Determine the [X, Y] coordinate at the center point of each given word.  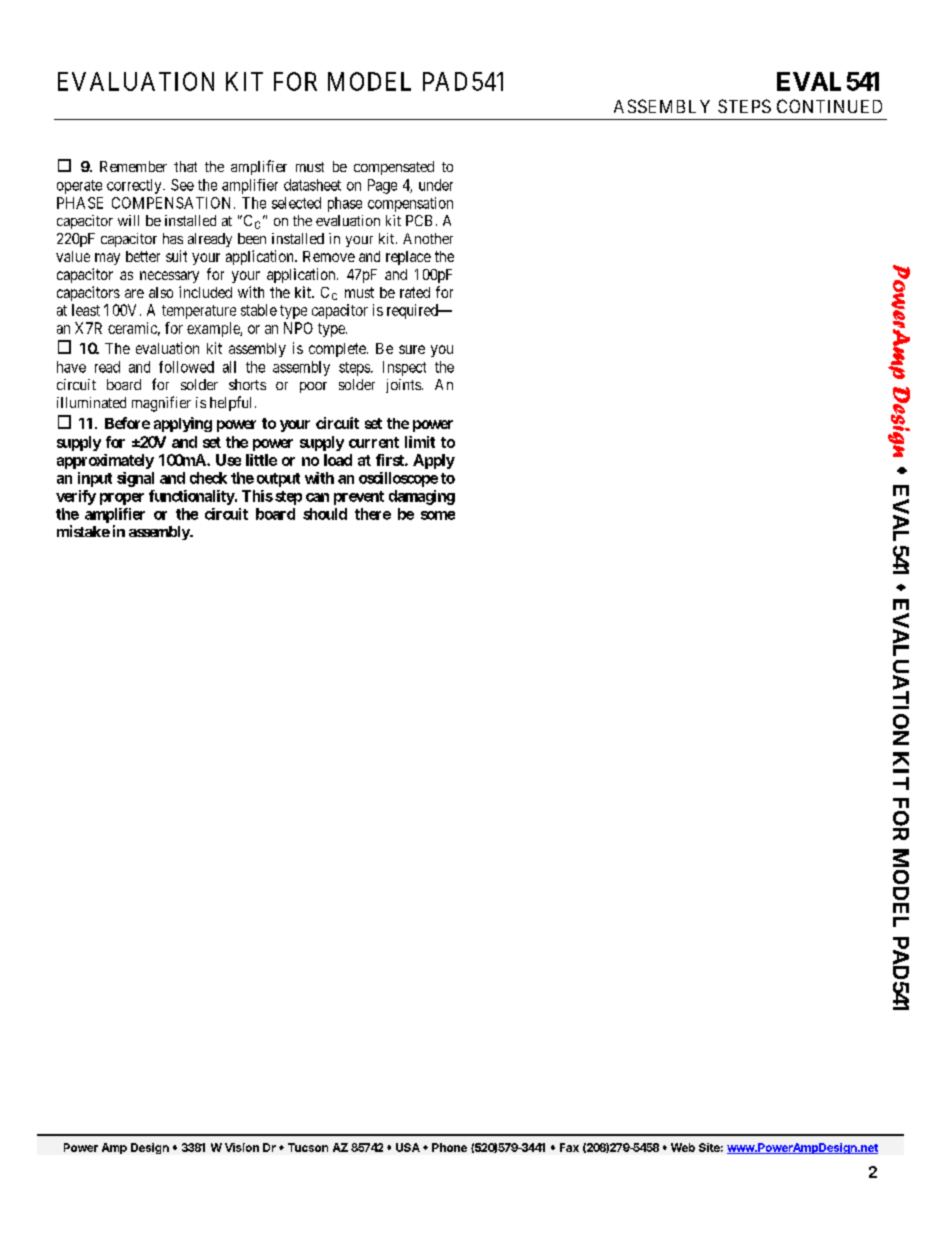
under [436, 185]
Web [683, 1147]
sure [412, 349]
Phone [449, 1147]
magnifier [161, 404]
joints [403, 386]
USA [408, 1147]
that [185, 166]
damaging [422, 497]
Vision [242, 1147]
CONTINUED [829, 106]
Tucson [308, 1147]
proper [122, 499]
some [438, 515]
